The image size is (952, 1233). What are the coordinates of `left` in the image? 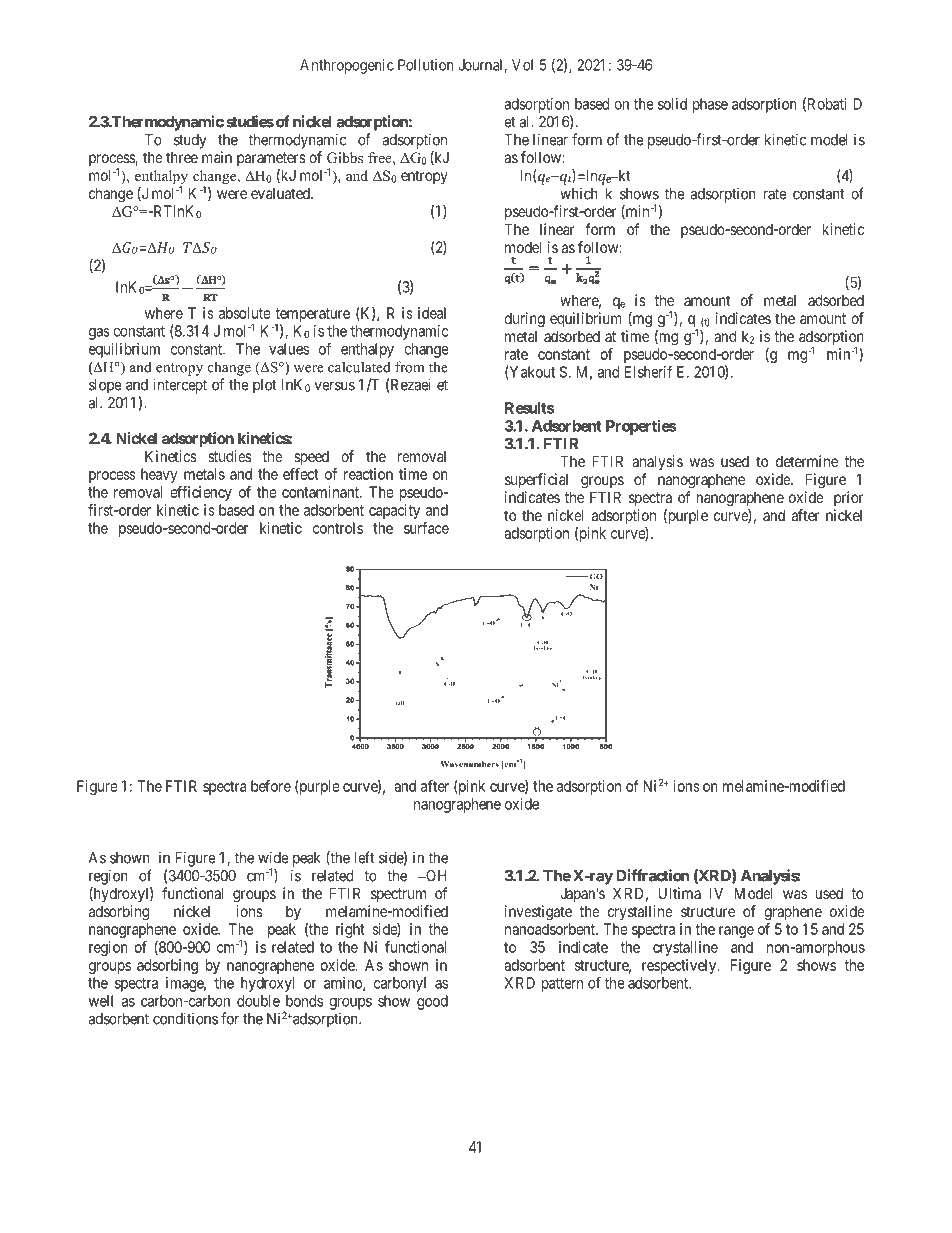 It's located at (364, 857).
